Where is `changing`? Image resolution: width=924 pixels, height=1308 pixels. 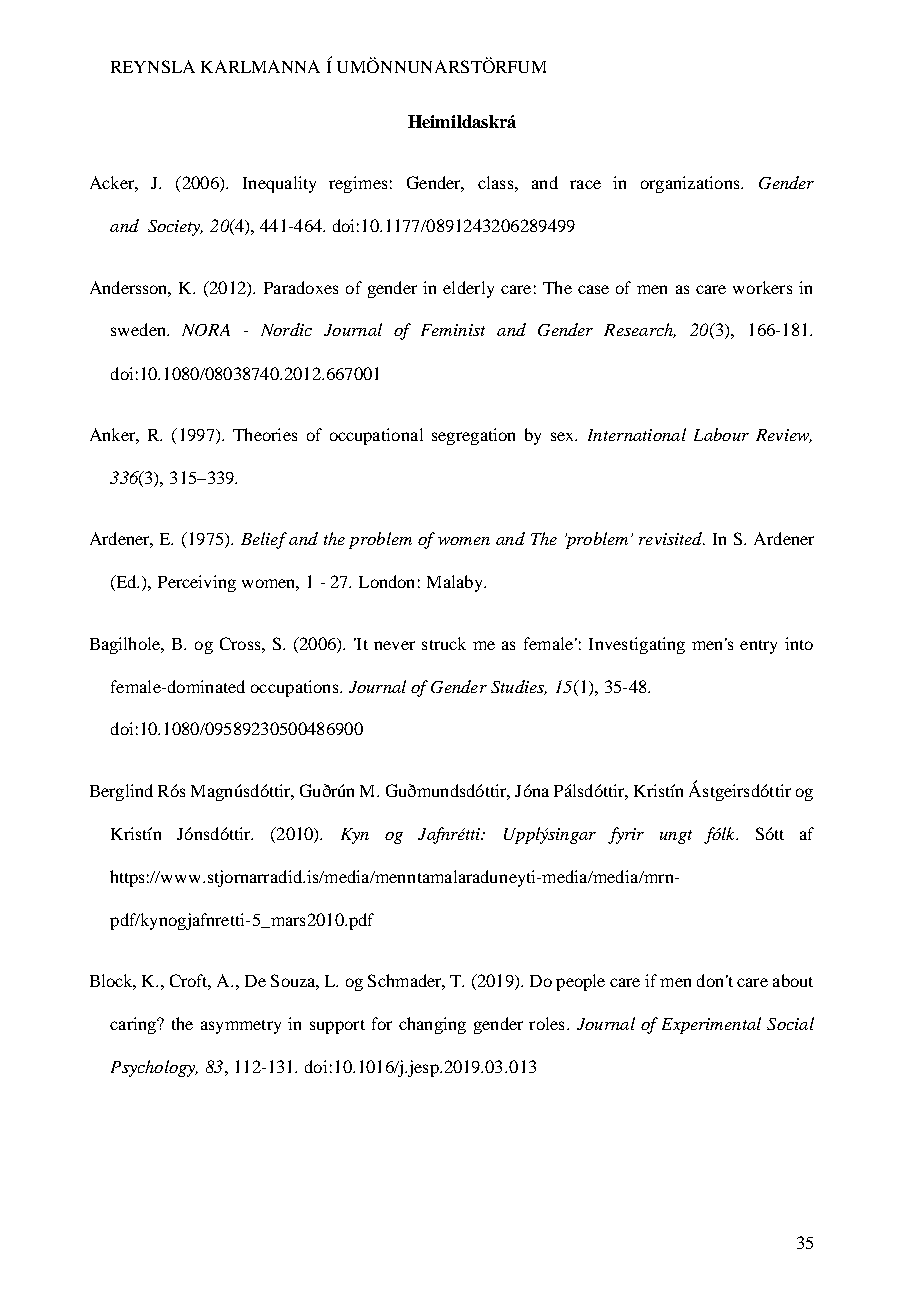 changing is located at coordinates (432, 1025).
